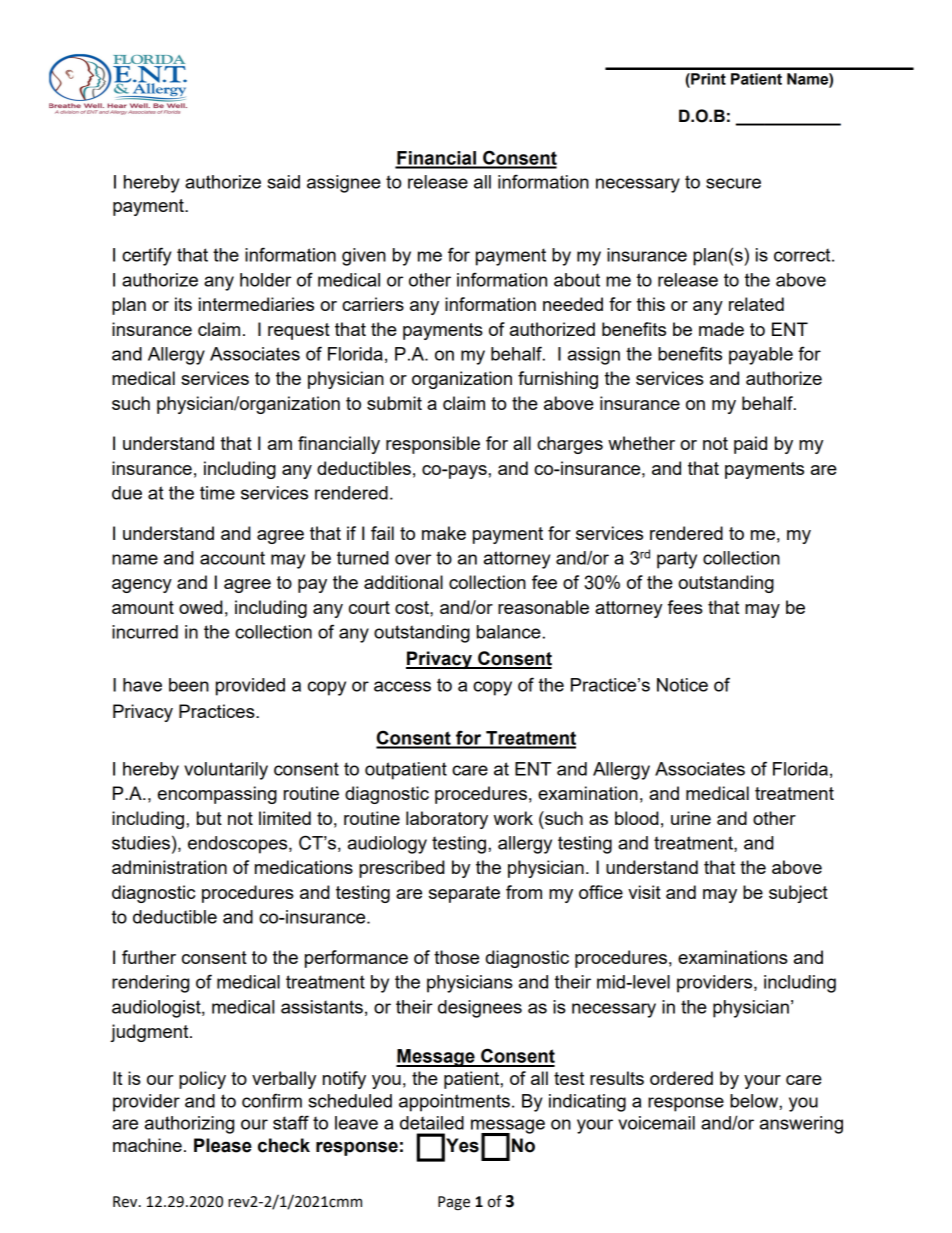 This image has height=1233, width=952. What do you see at coordinates (682, 685) in the image?
I see `Notice` at bounding box center [682, 685].
